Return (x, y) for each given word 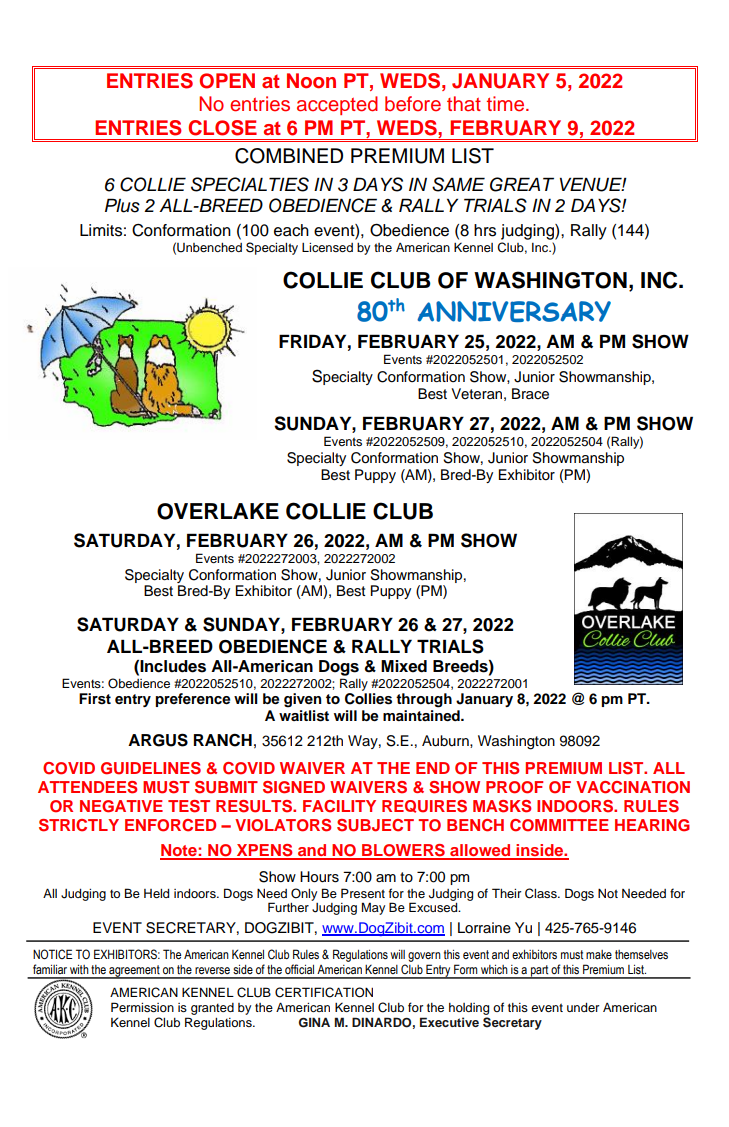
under (583, 1007)
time (507, 104)
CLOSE (222, 128)
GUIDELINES (151, 768)
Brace (530, 394)
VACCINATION (633, 787)
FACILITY (339, 806)
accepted (337, 105)
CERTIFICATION (324, 992)
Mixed (404, 666)
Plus (122, 205)
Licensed (327, 247)
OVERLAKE (218, 511)
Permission (142, 1007)
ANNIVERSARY (514, 311)
